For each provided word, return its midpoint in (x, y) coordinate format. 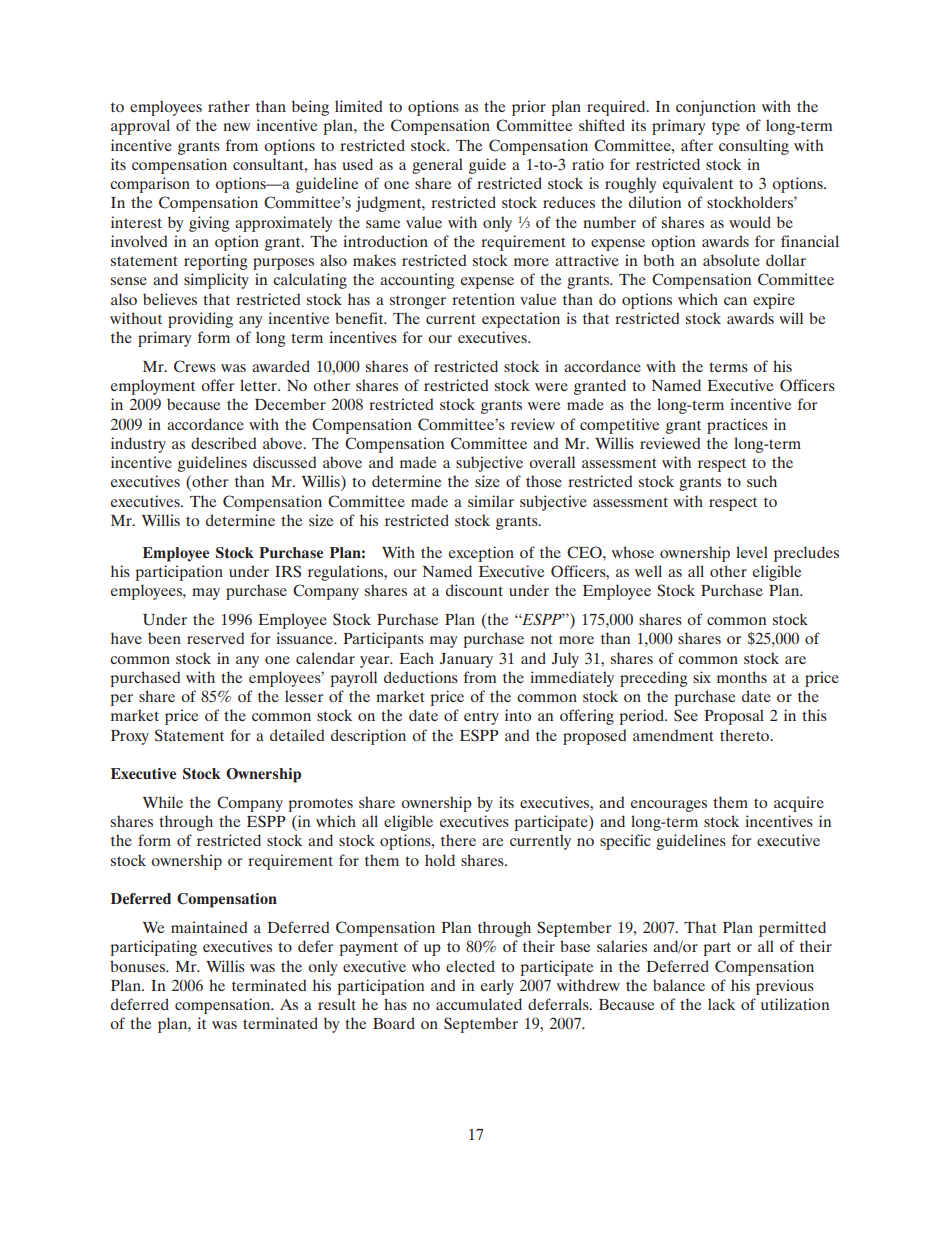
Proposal (734, 717)
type (726, 128)
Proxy (130, 737)
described (223, 443)
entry (481, 718)
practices (737, 426)
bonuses (139, 966)
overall (552, 462)
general (437, 166)
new (236, 127)
